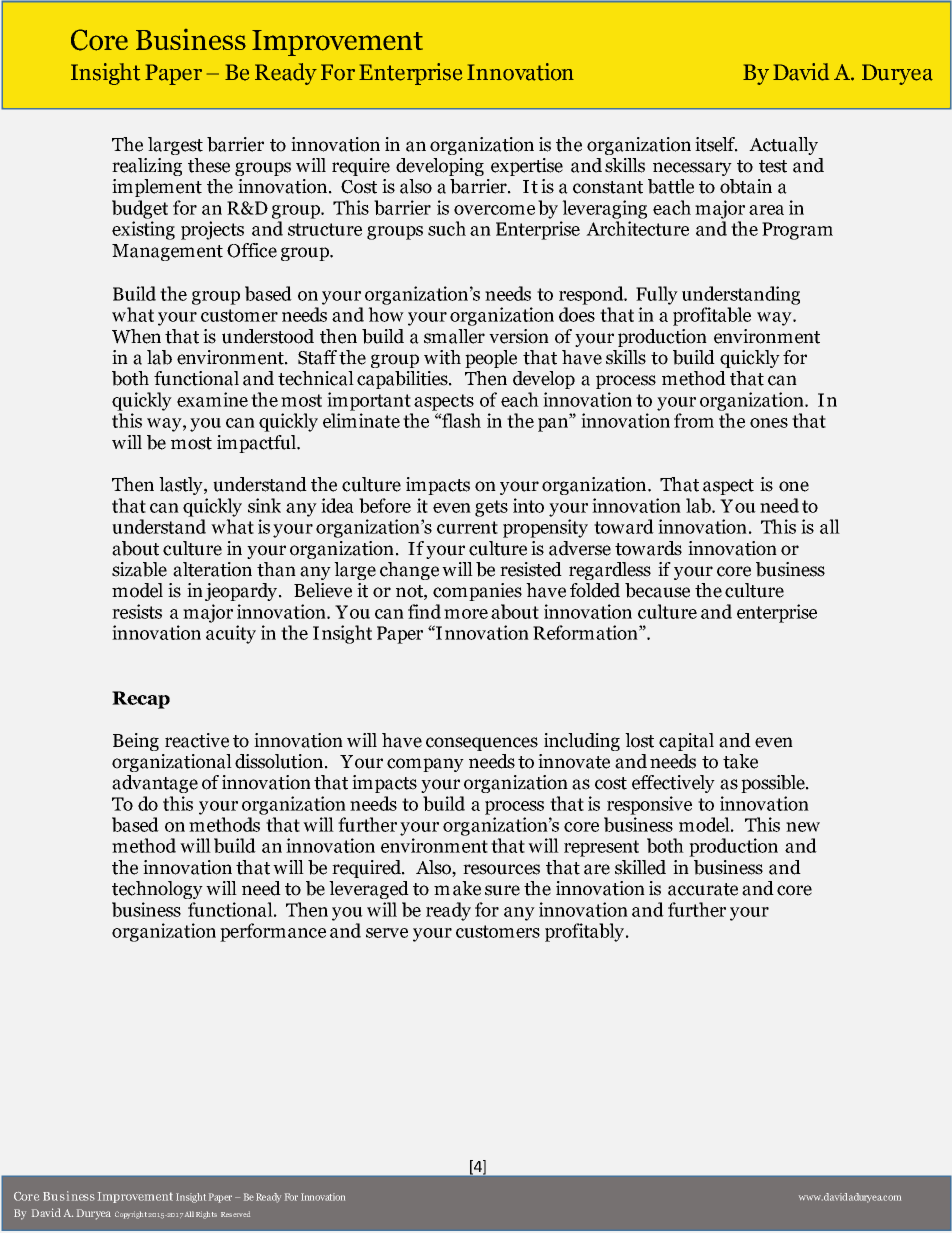  What do you see at coordinates (206, 1215) in the screenshot?
I see `Rights` at bounding box center [206, 1215].
